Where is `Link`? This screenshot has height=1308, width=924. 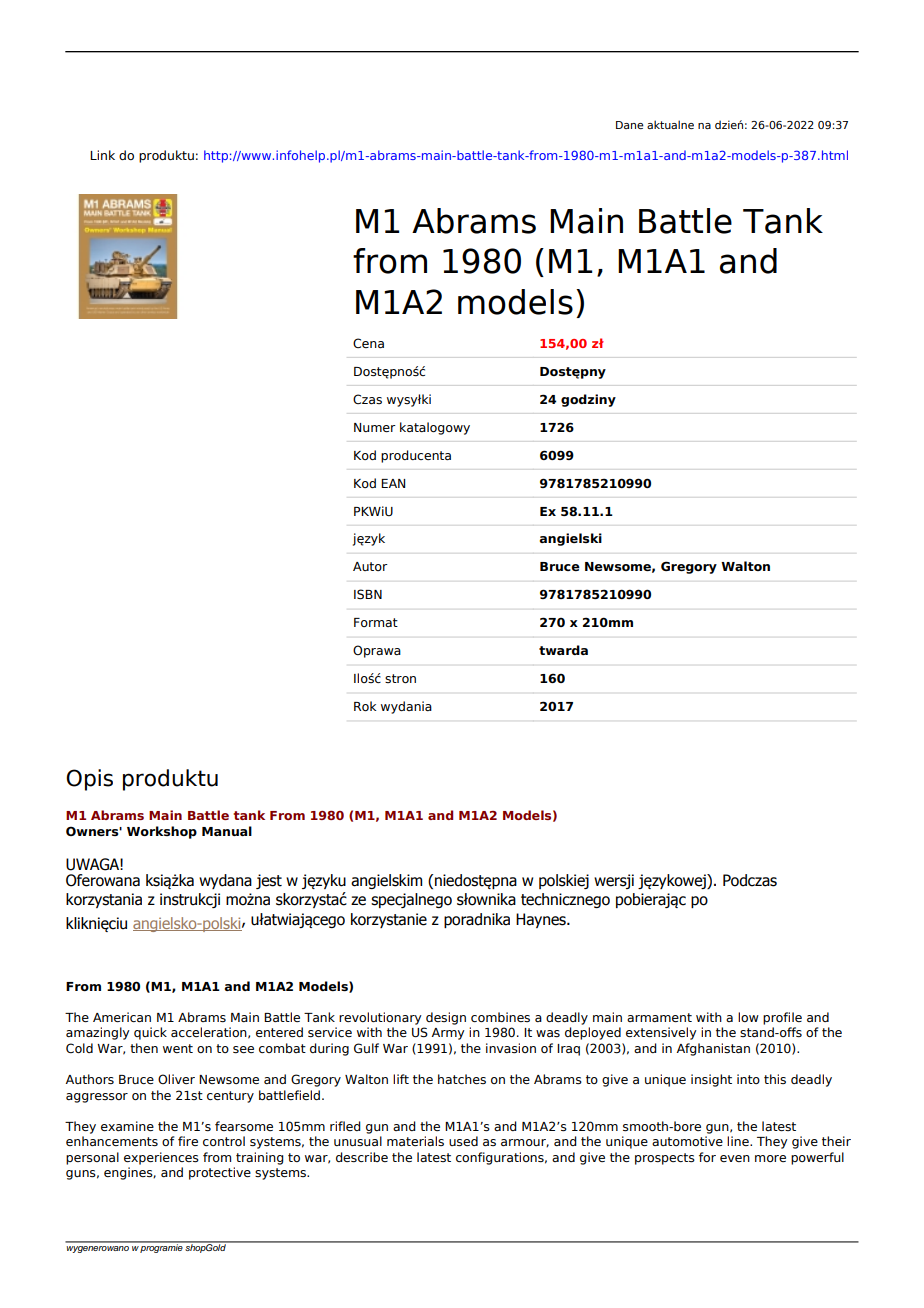
Link is located at coordinates (102, 155).
